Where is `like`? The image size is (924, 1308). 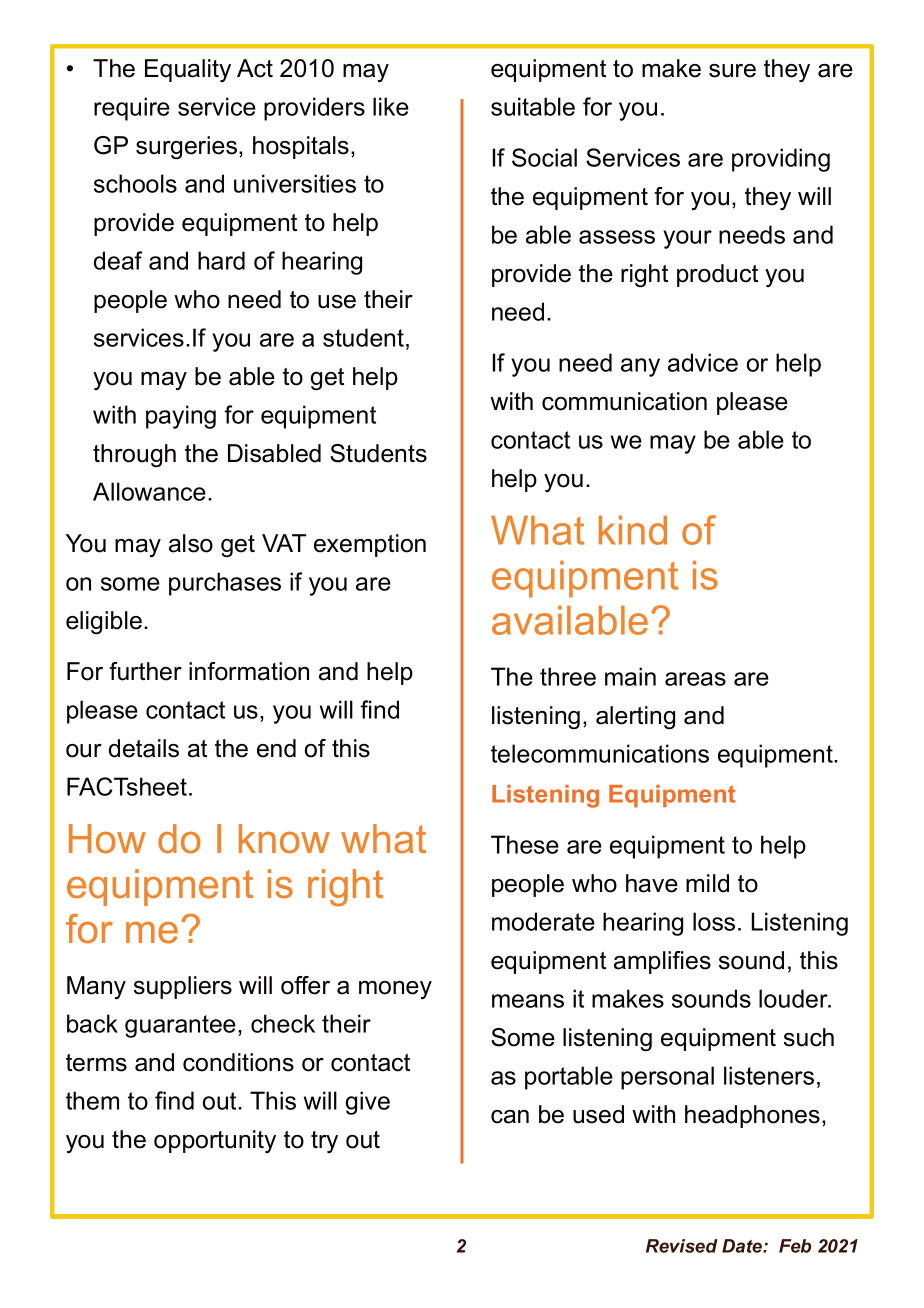
like is located at coordinates (391, 106).
